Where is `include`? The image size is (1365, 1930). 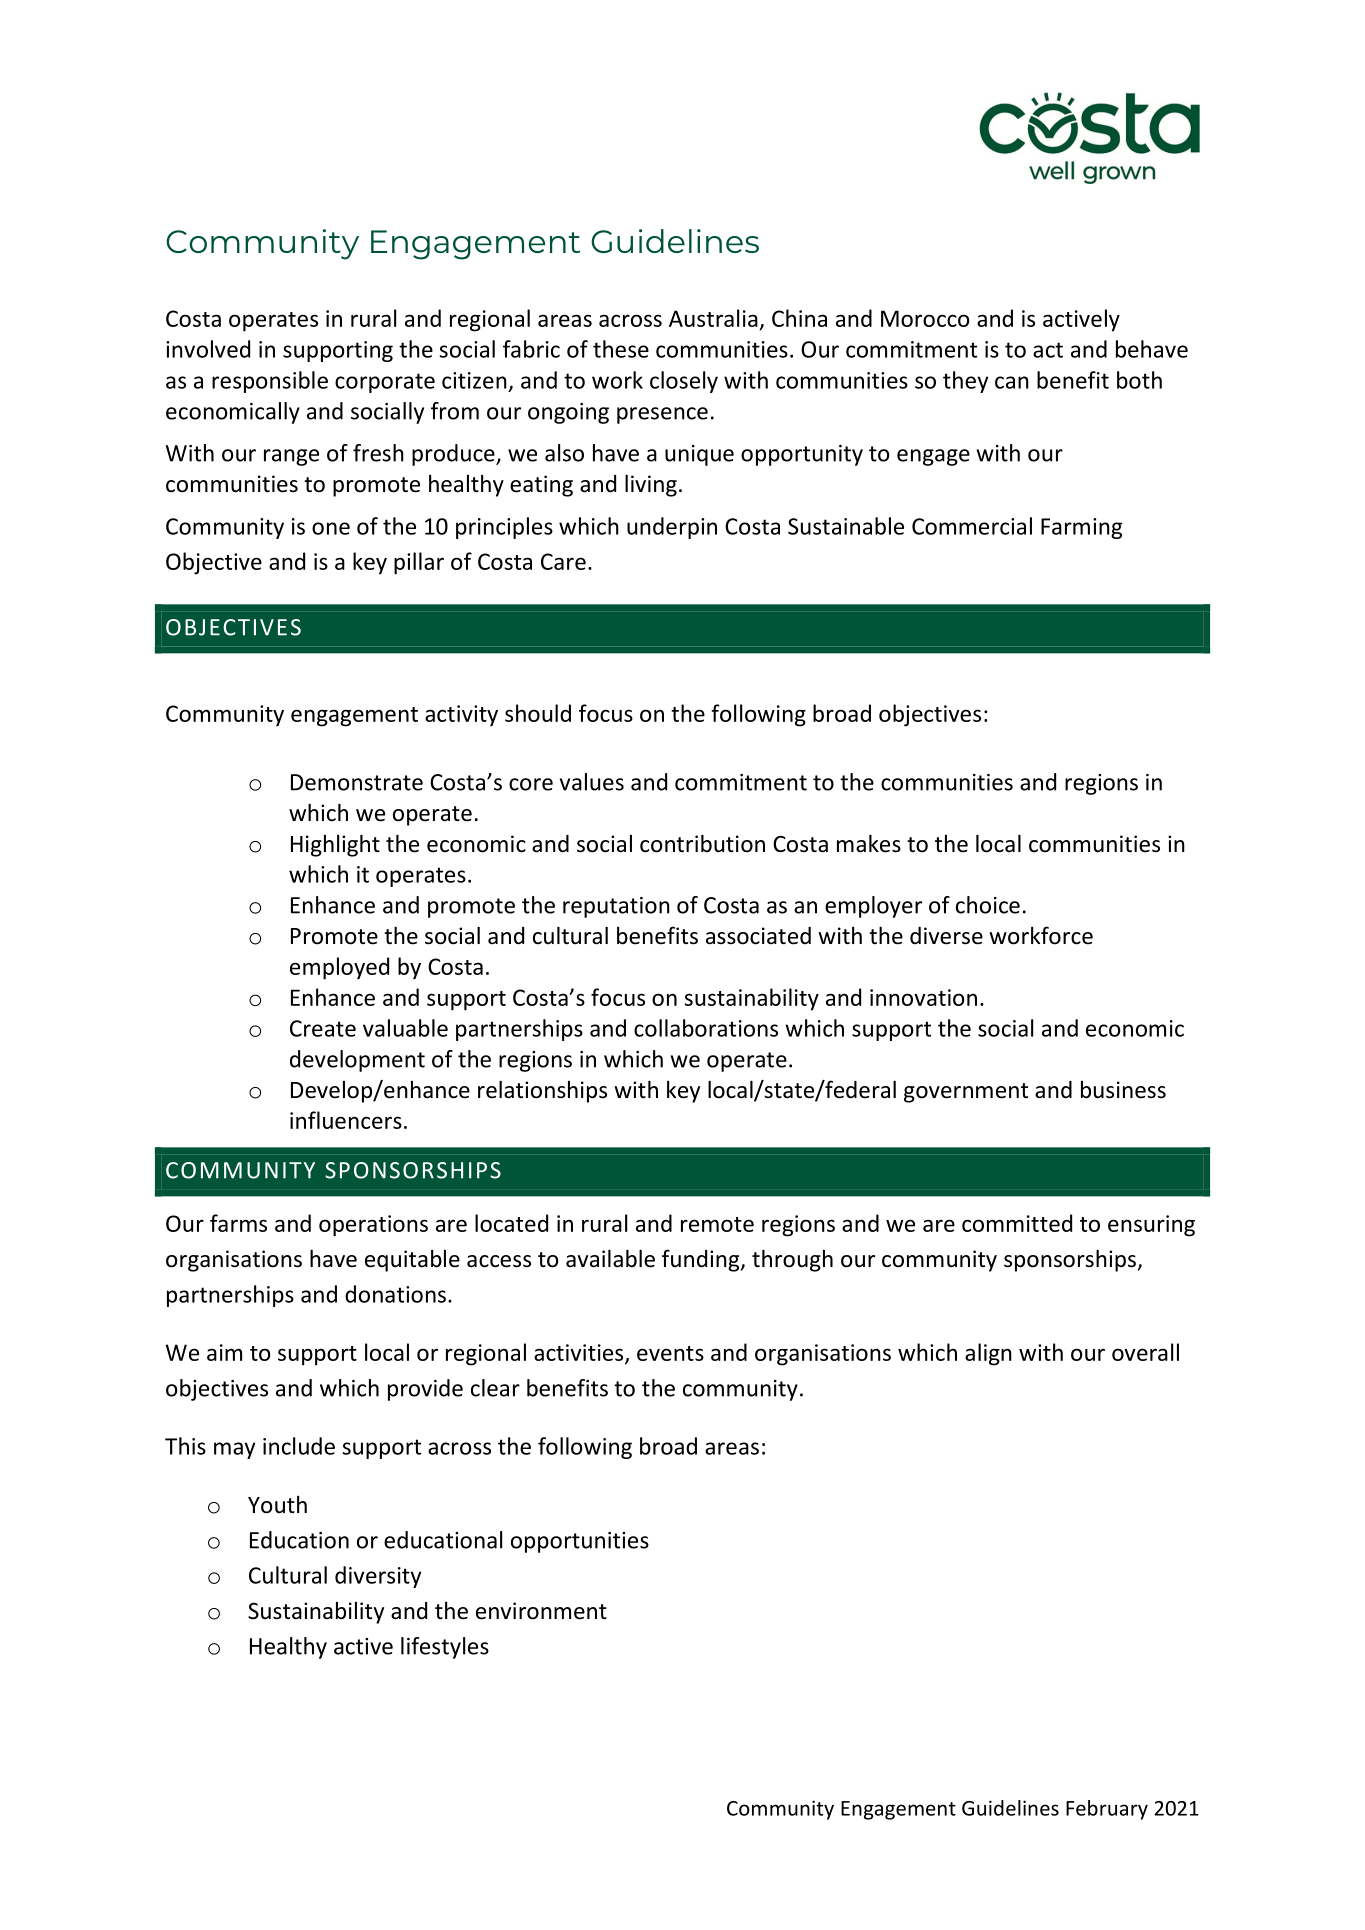
include is located at coordinates (299, 1446).
